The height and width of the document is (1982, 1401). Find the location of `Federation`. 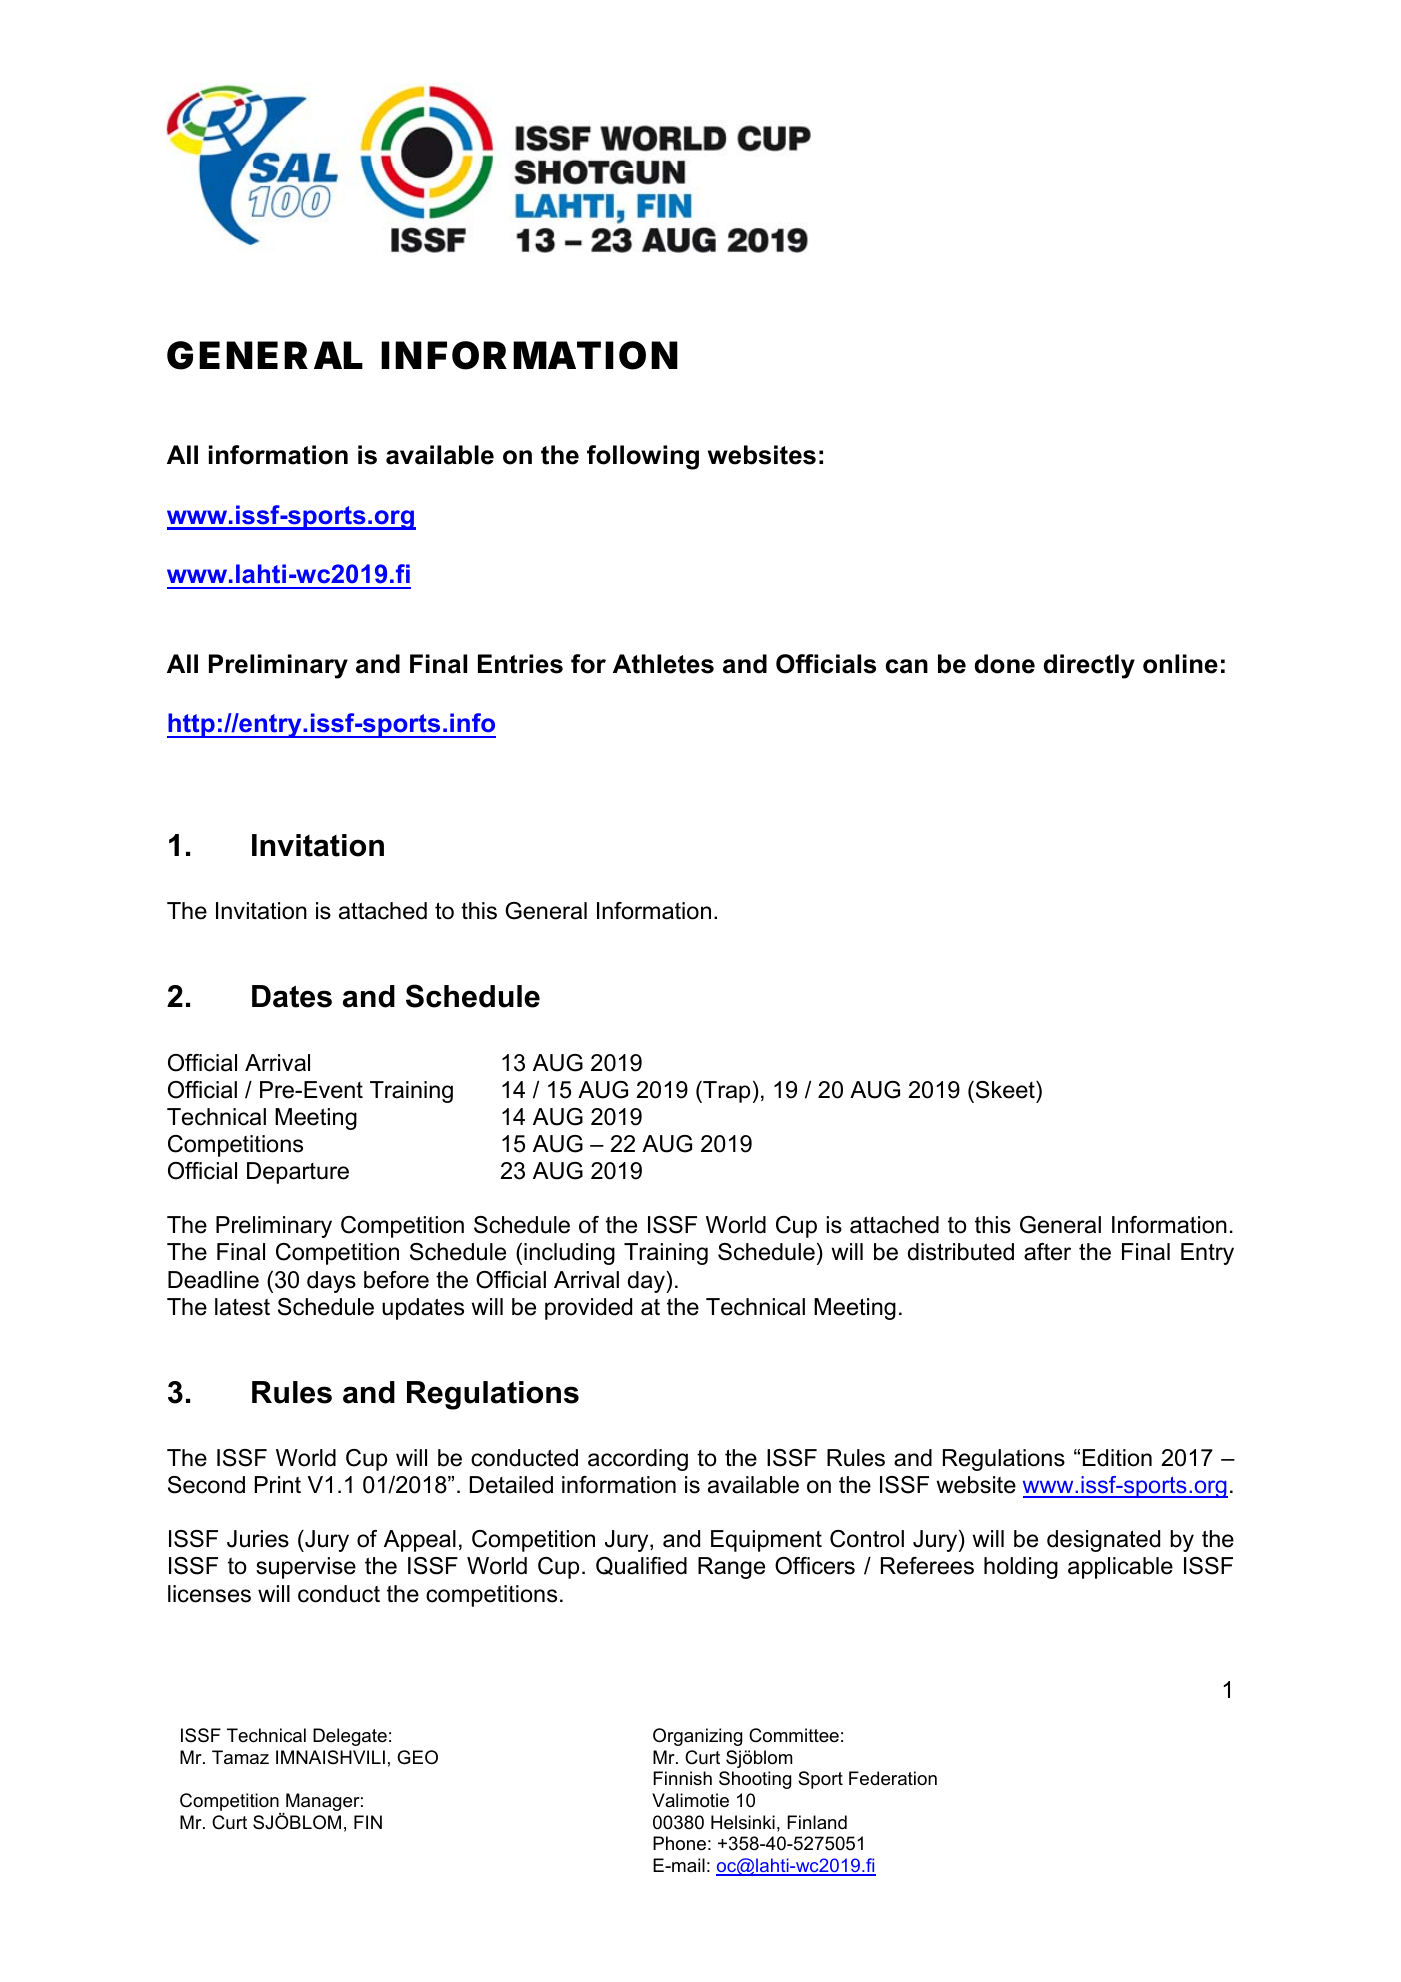

Federation is located at coordinates (893, 1778).
